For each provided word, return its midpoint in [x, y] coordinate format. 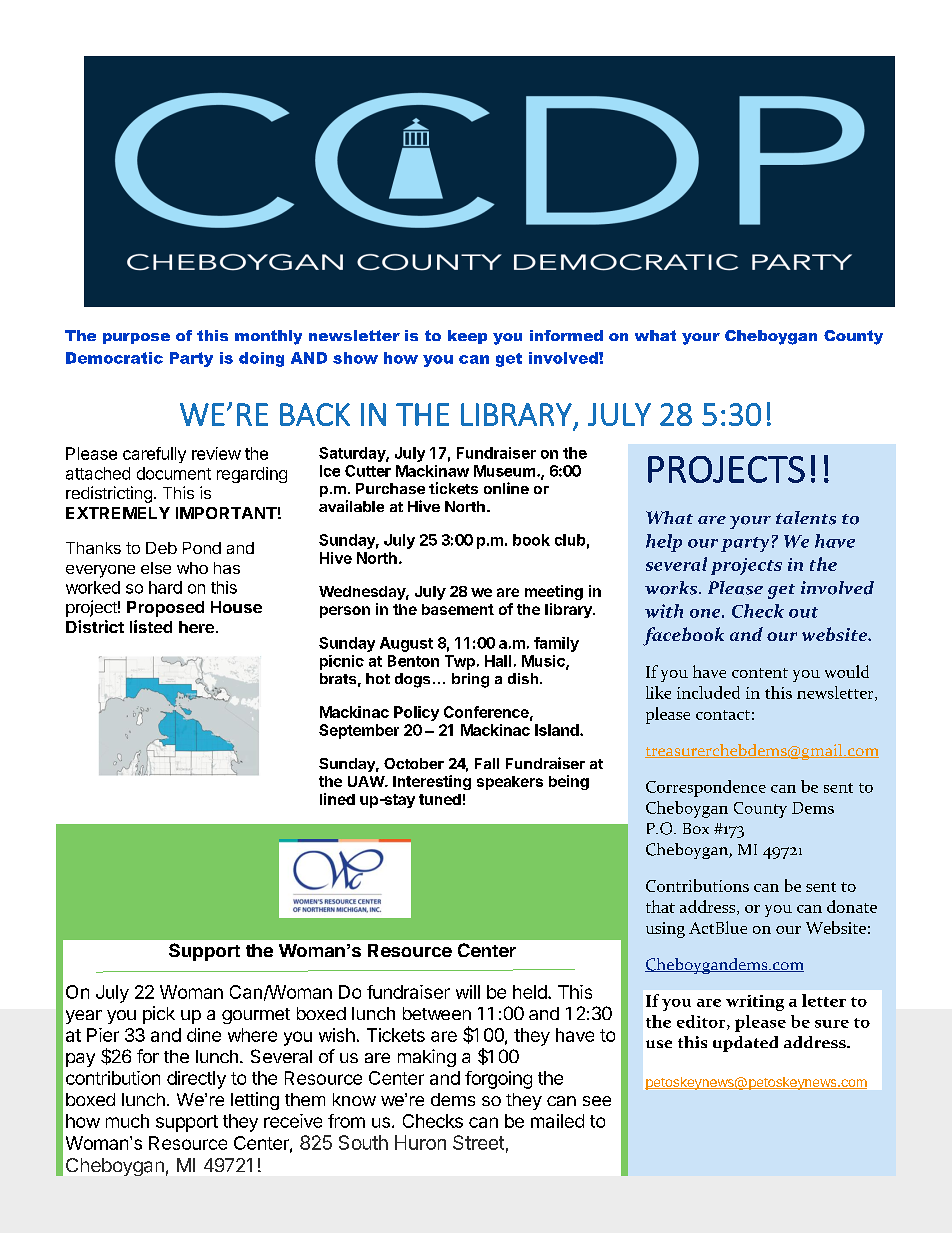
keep [467, 337]
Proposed [165, 609]
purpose [136, 338]
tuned [440, 799]
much [127, 1121]
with [664, 611]
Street [478, 1142]
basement [458, 609]
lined [337, 799]
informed [566, 335]
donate [852, 906]
